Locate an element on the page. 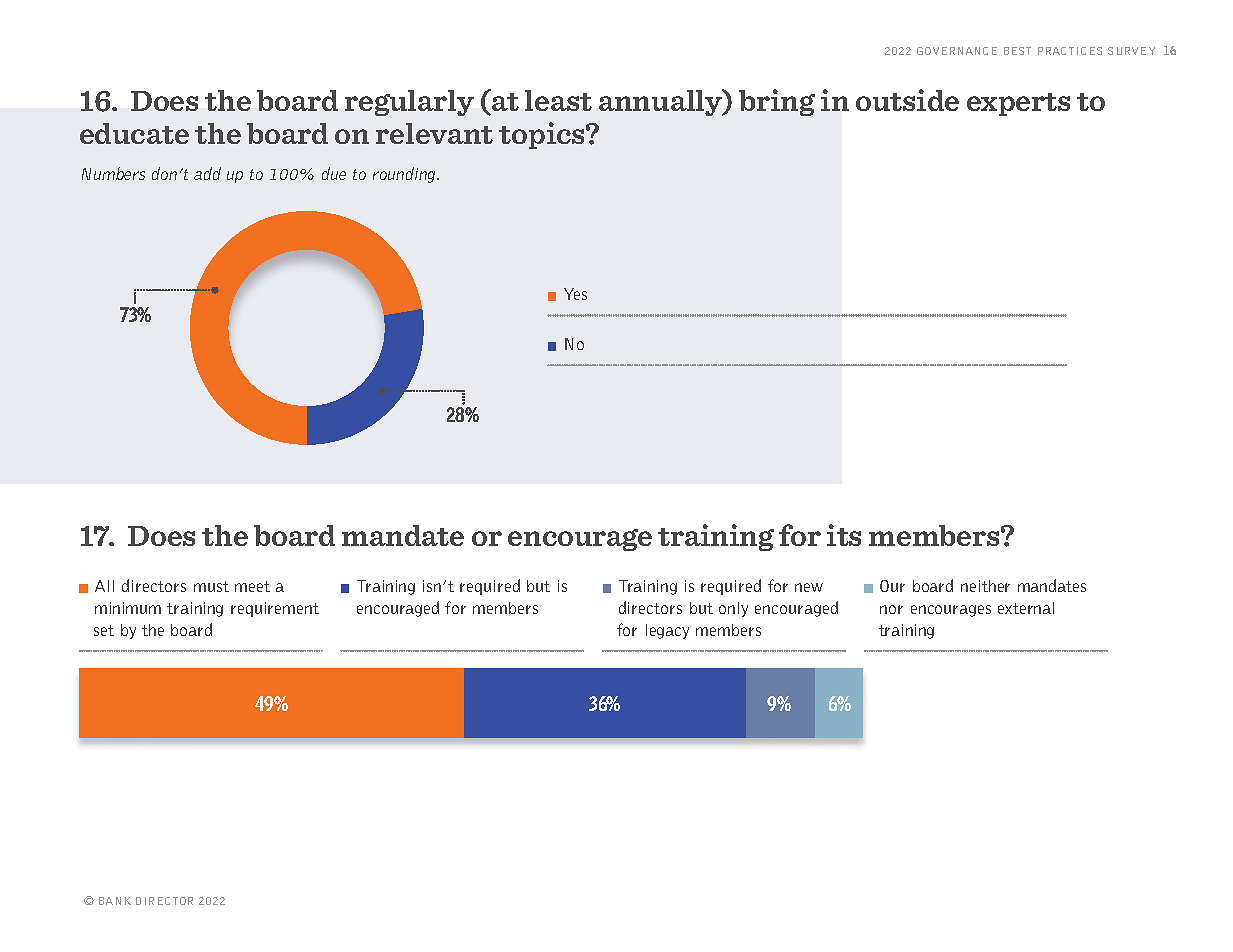 The image size is (1233, 952). its is located at coordinates (844, 535).
